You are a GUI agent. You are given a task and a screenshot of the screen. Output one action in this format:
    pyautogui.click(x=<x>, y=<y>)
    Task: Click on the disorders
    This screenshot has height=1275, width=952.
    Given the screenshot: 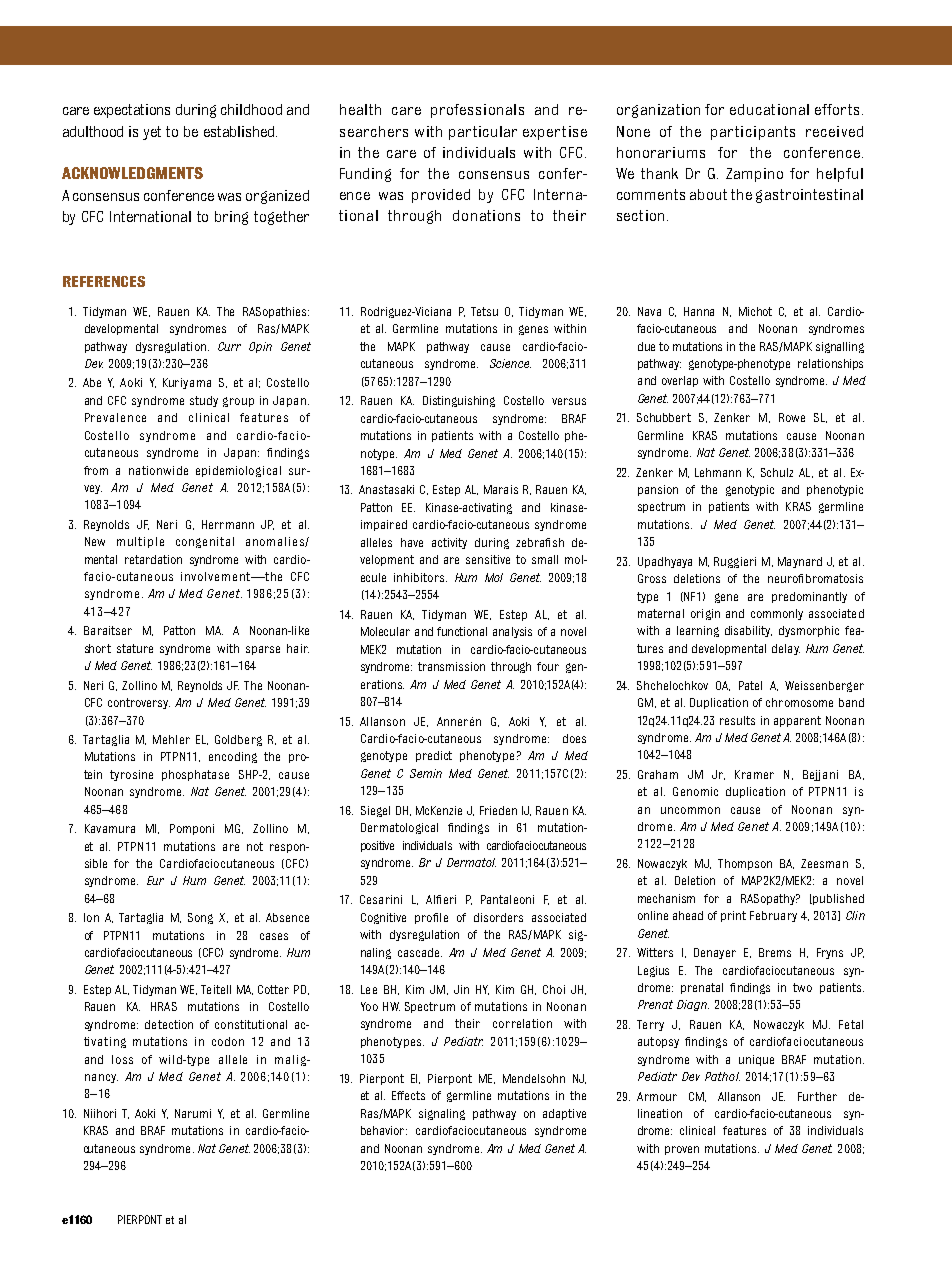 What is the action you would take?
    pyautogui.click(x=498, y=917)
